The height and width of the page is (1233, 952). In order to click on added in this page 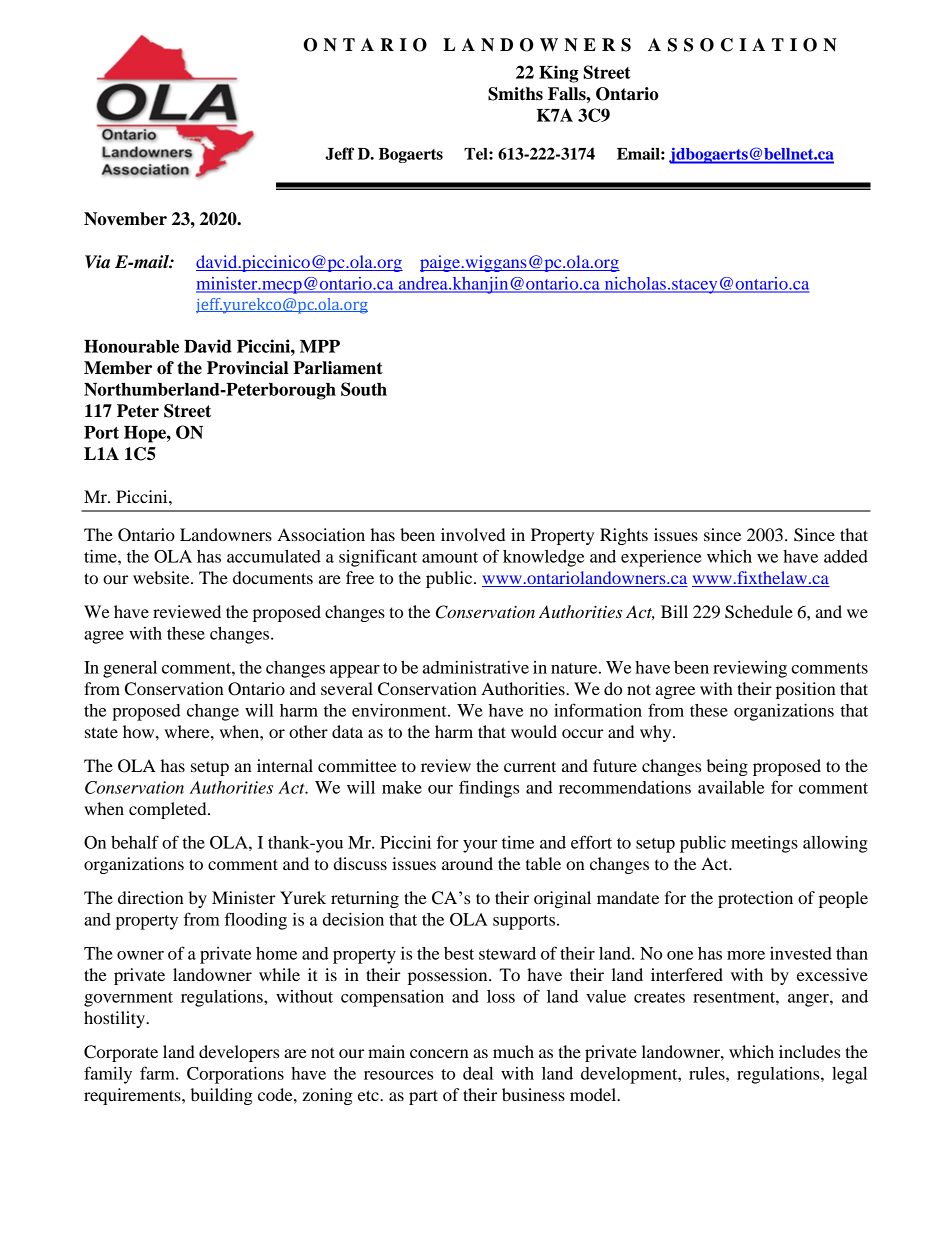, I will do `click(846, 556)`.
